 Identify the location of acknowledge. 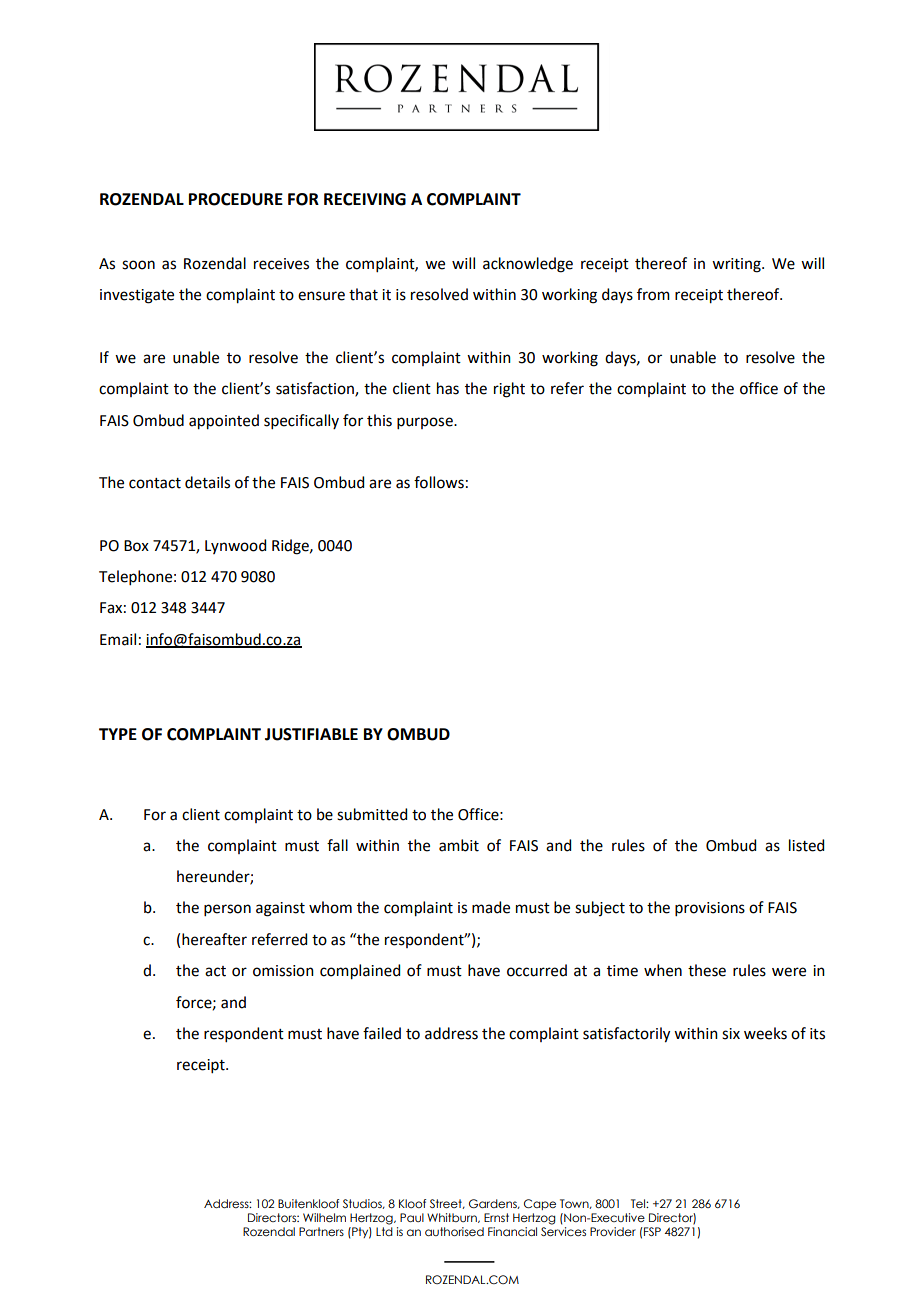
(528, 265).
